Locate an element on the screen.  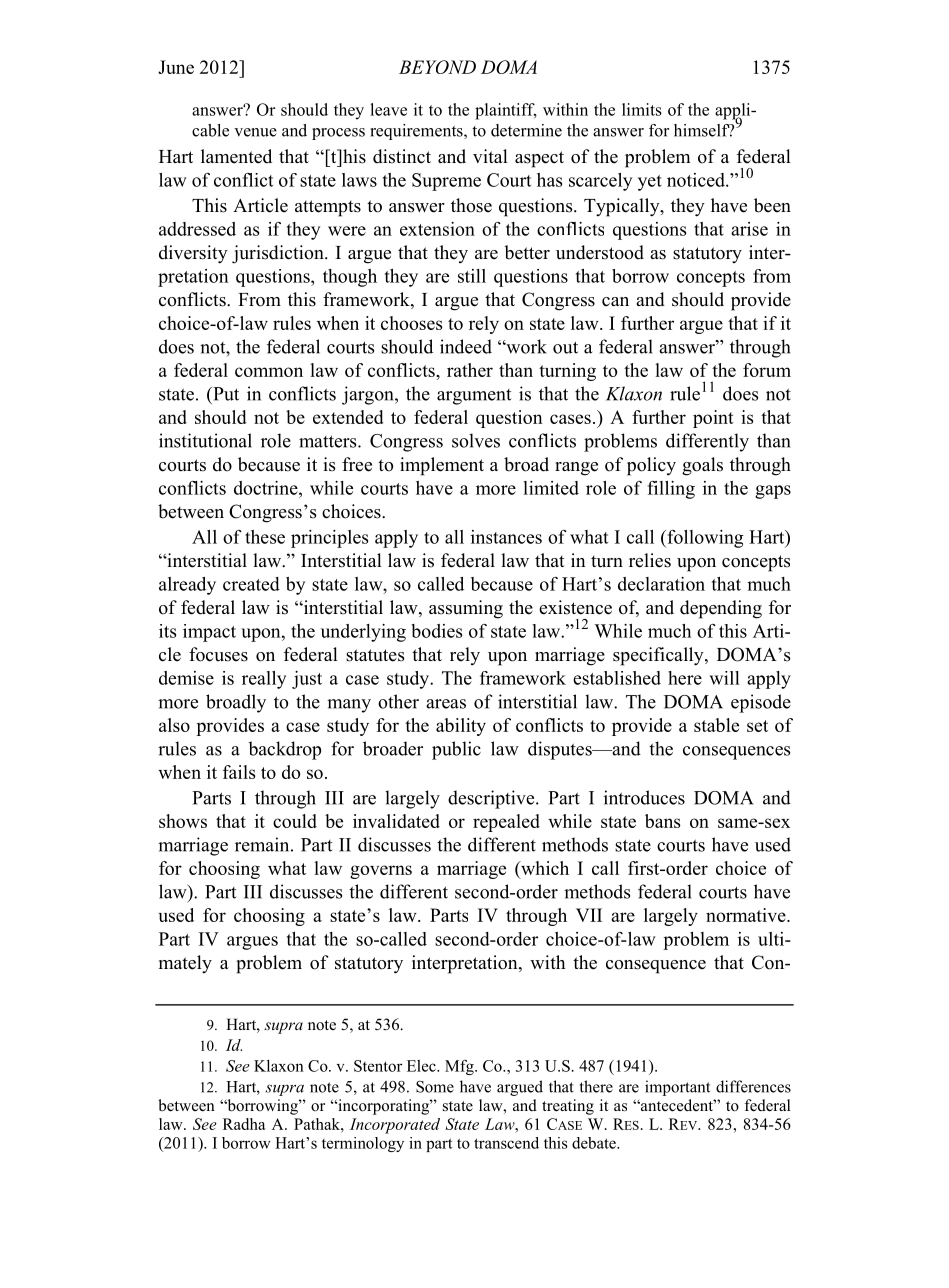
public is located at coordinates (456, 750).
